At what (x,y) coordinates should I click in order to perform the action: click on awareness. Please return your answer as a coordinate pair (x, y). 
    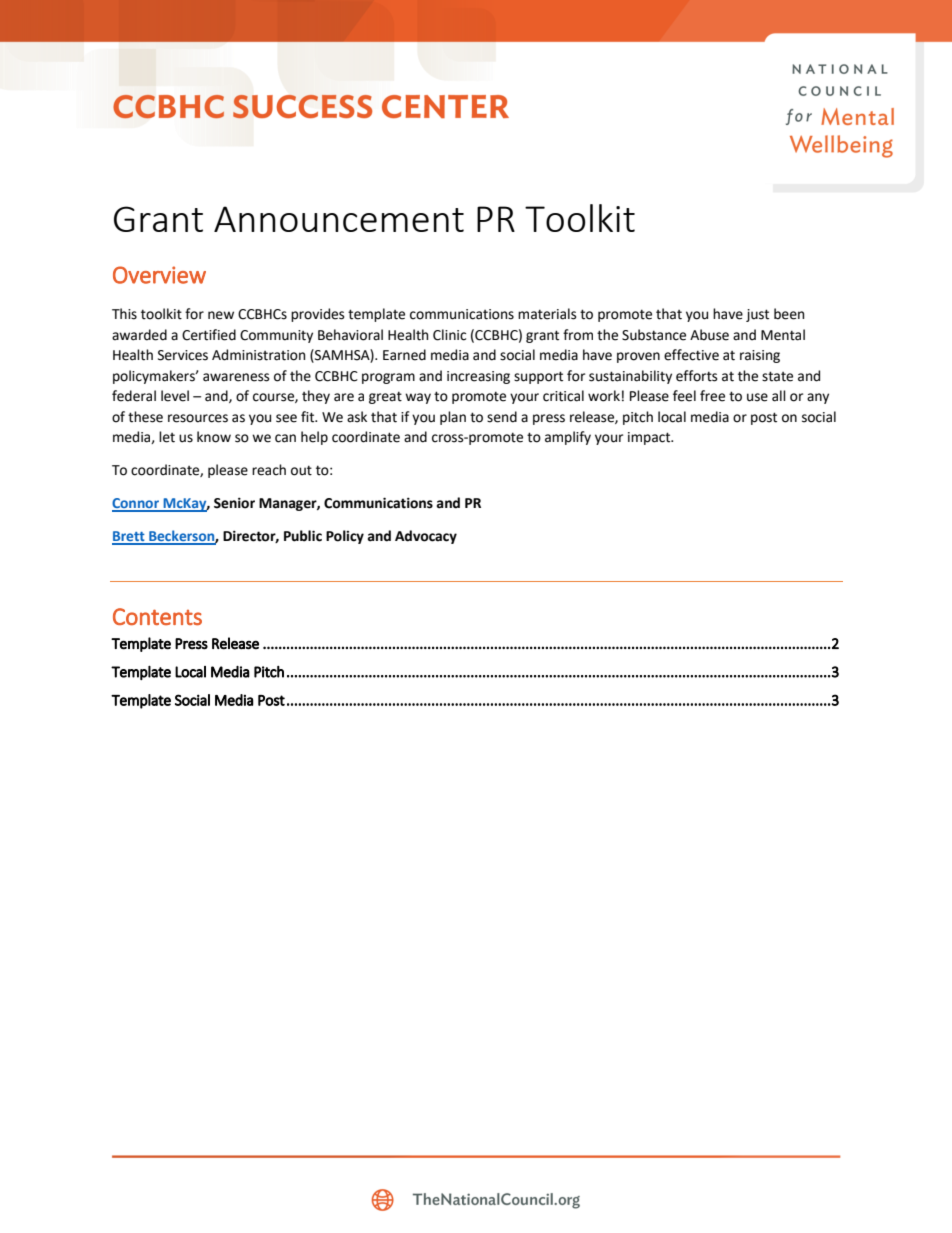
    Looking at the image, I should click on (236, 377).
